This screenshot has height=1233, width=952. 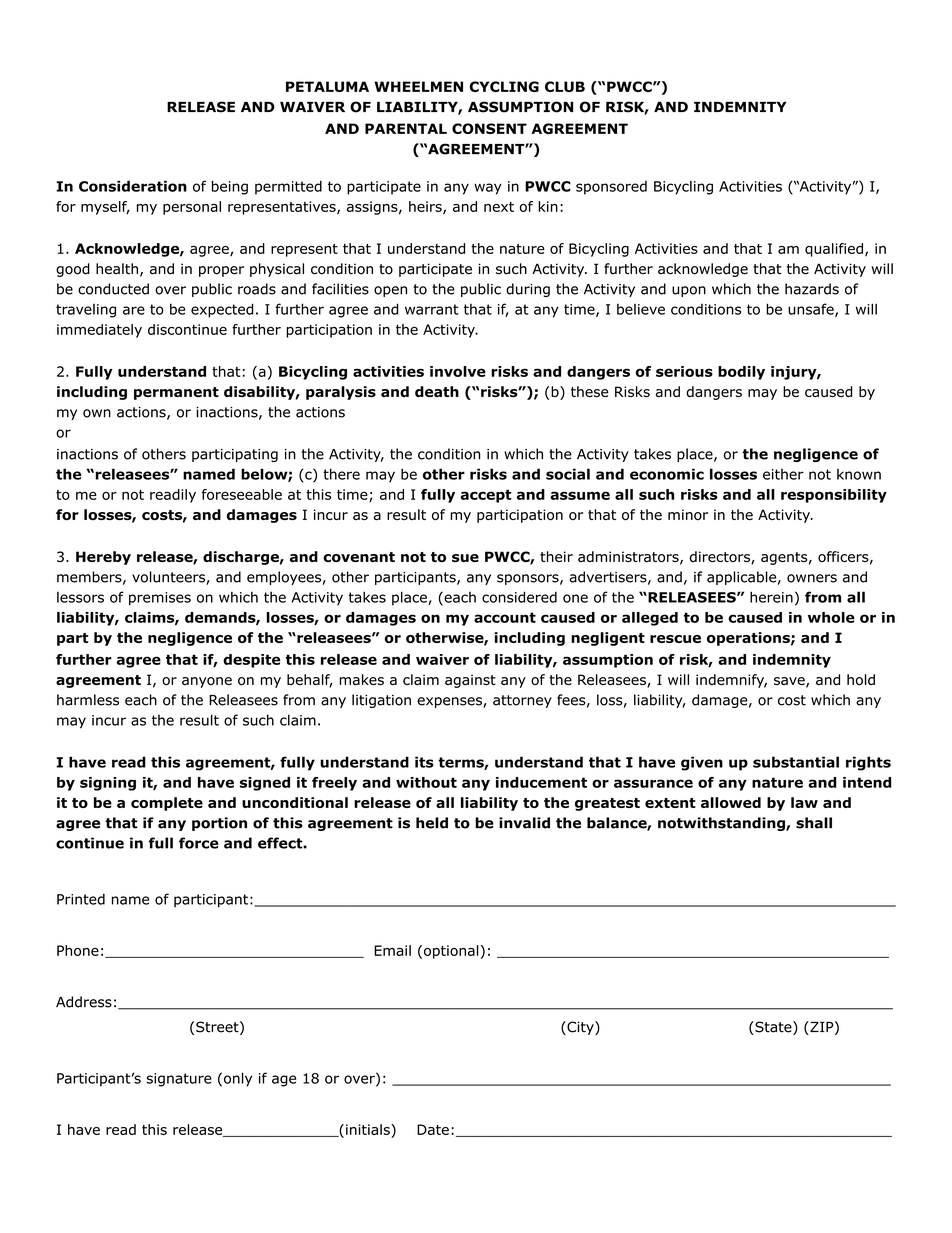 I want to click on only, so click(x=238, y=1079).
